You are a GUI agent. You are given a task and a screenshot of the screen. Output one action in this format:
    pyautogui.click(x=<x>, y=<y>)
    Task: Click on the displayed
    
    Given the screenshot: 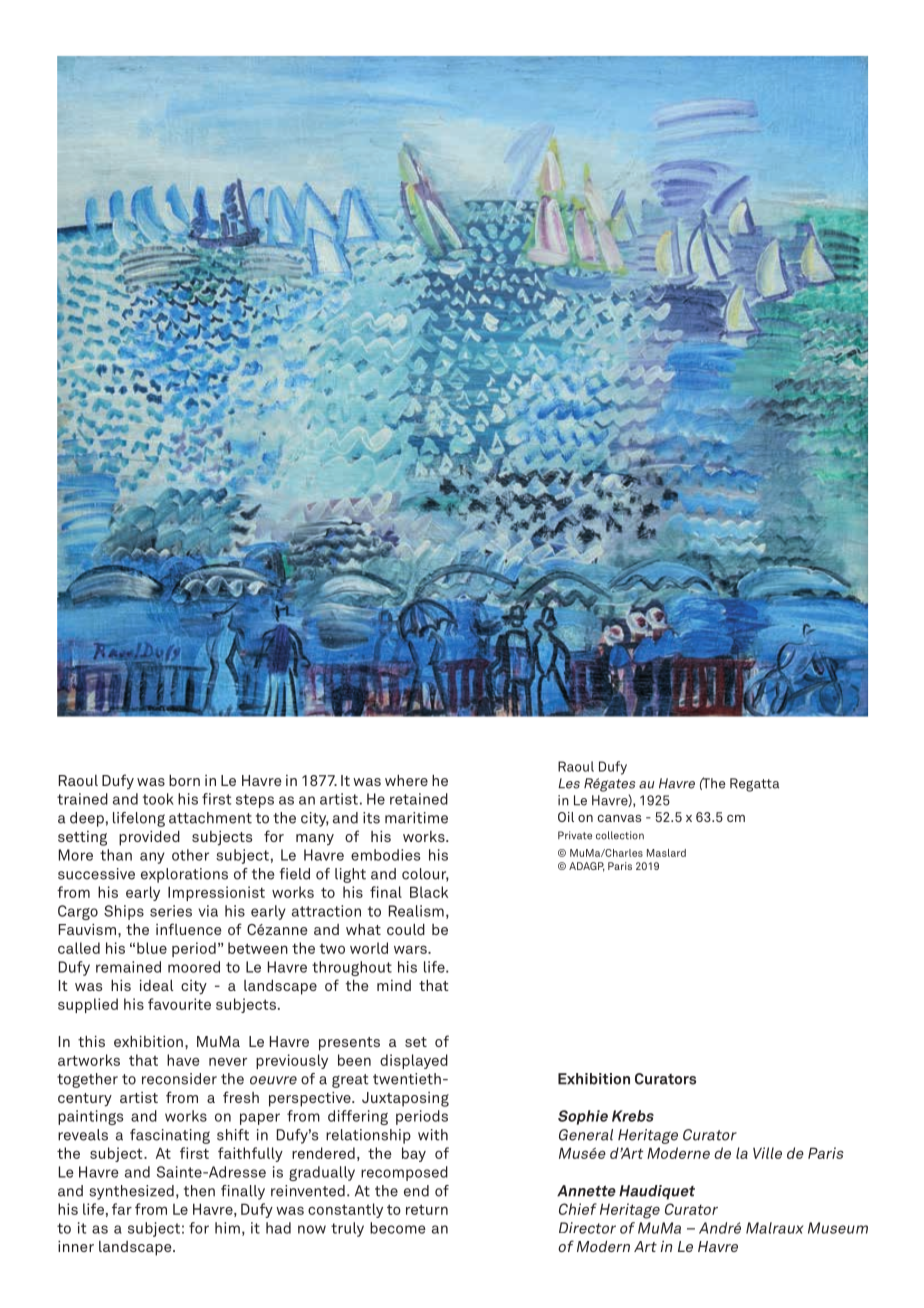 What is the action you would take?
    pyautogui.click(x=414, y=1061)
